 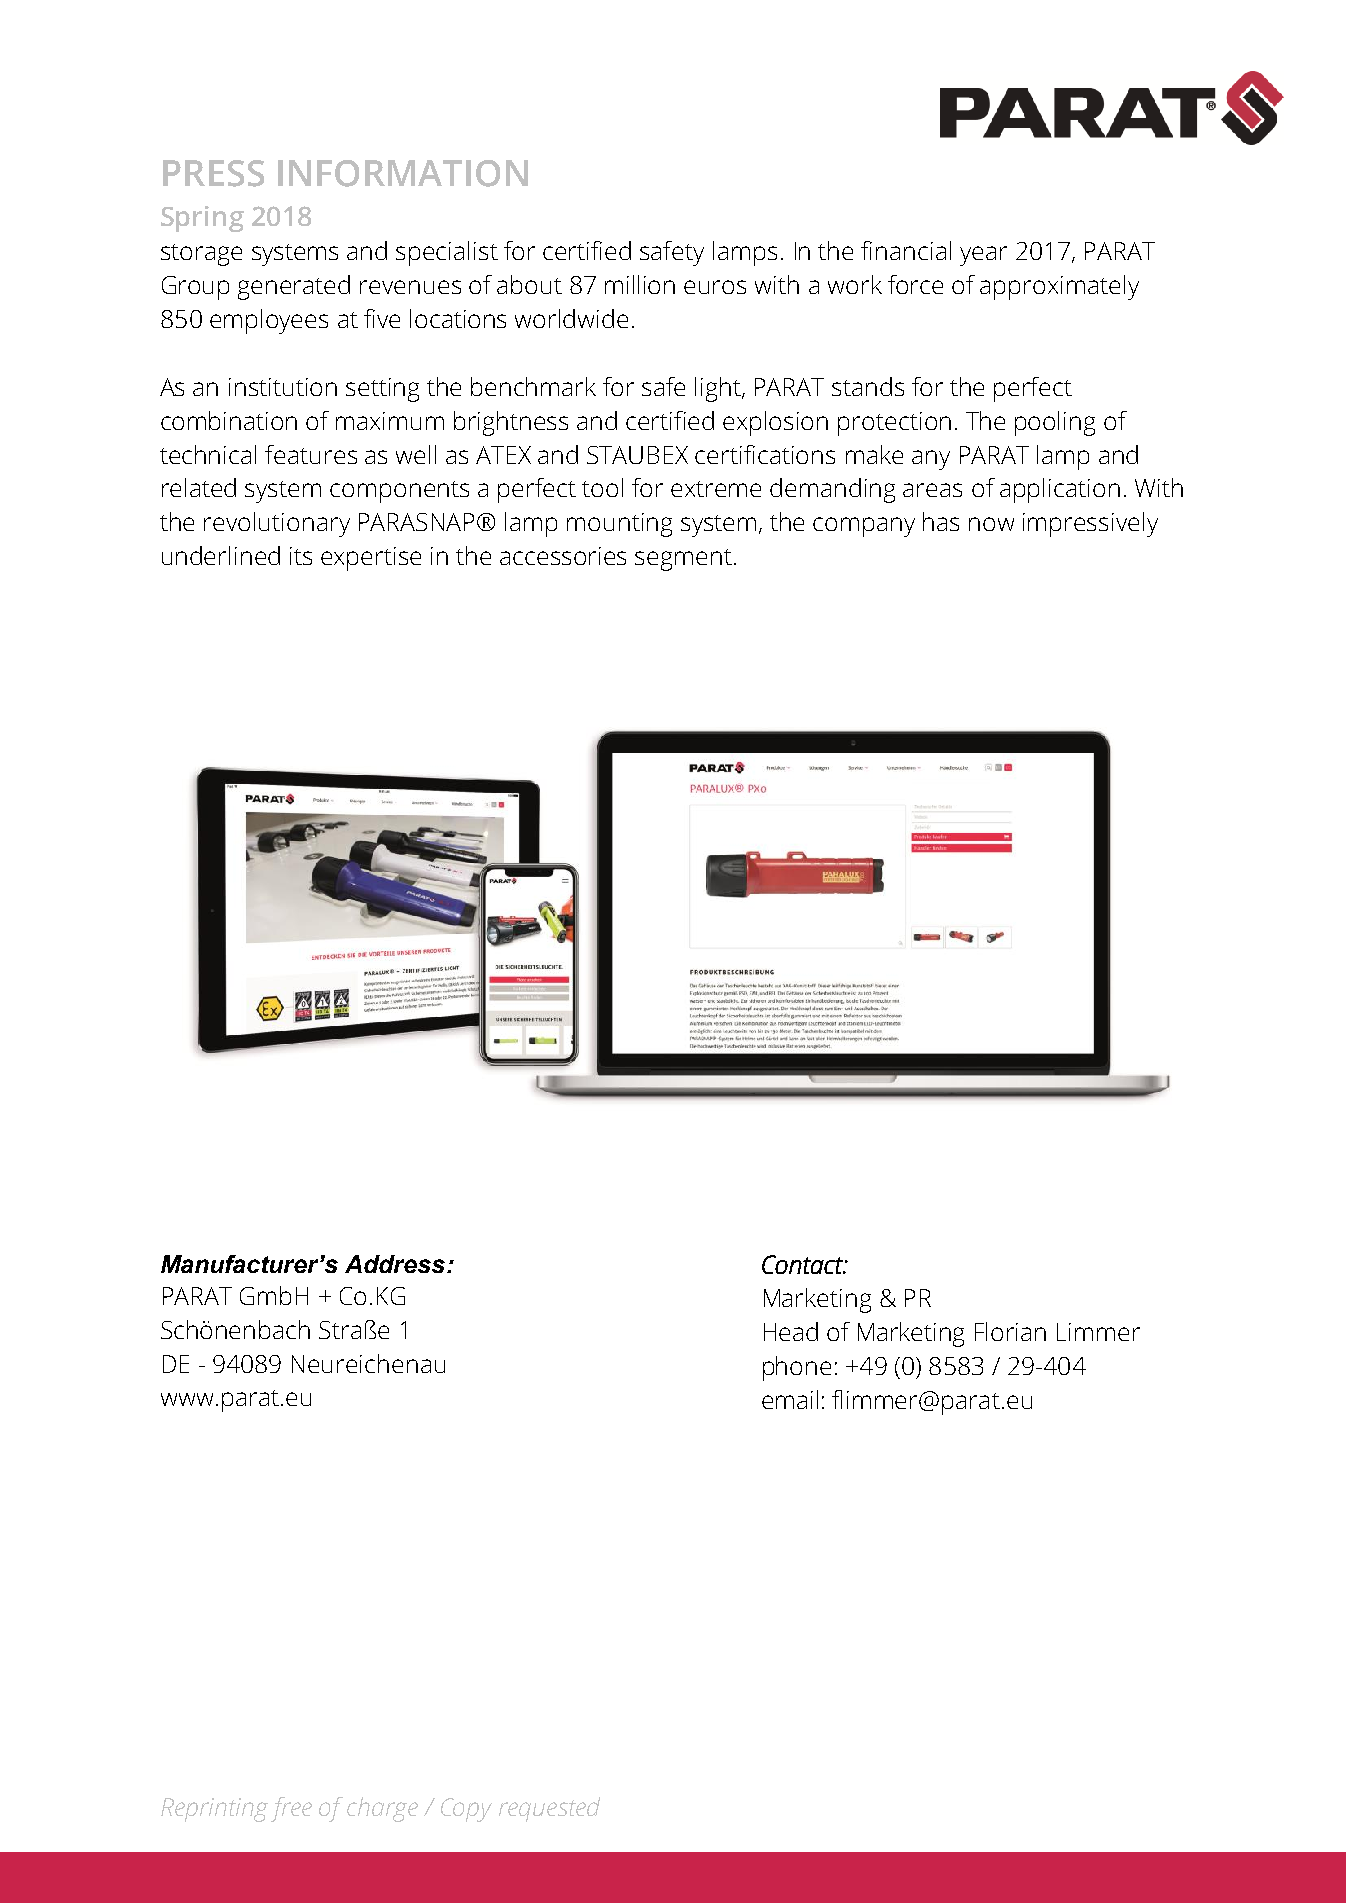 What do you see at coordinates (803, 1264) in the screenshot?
I see `Contact` at bounding box center [803, 1264].
